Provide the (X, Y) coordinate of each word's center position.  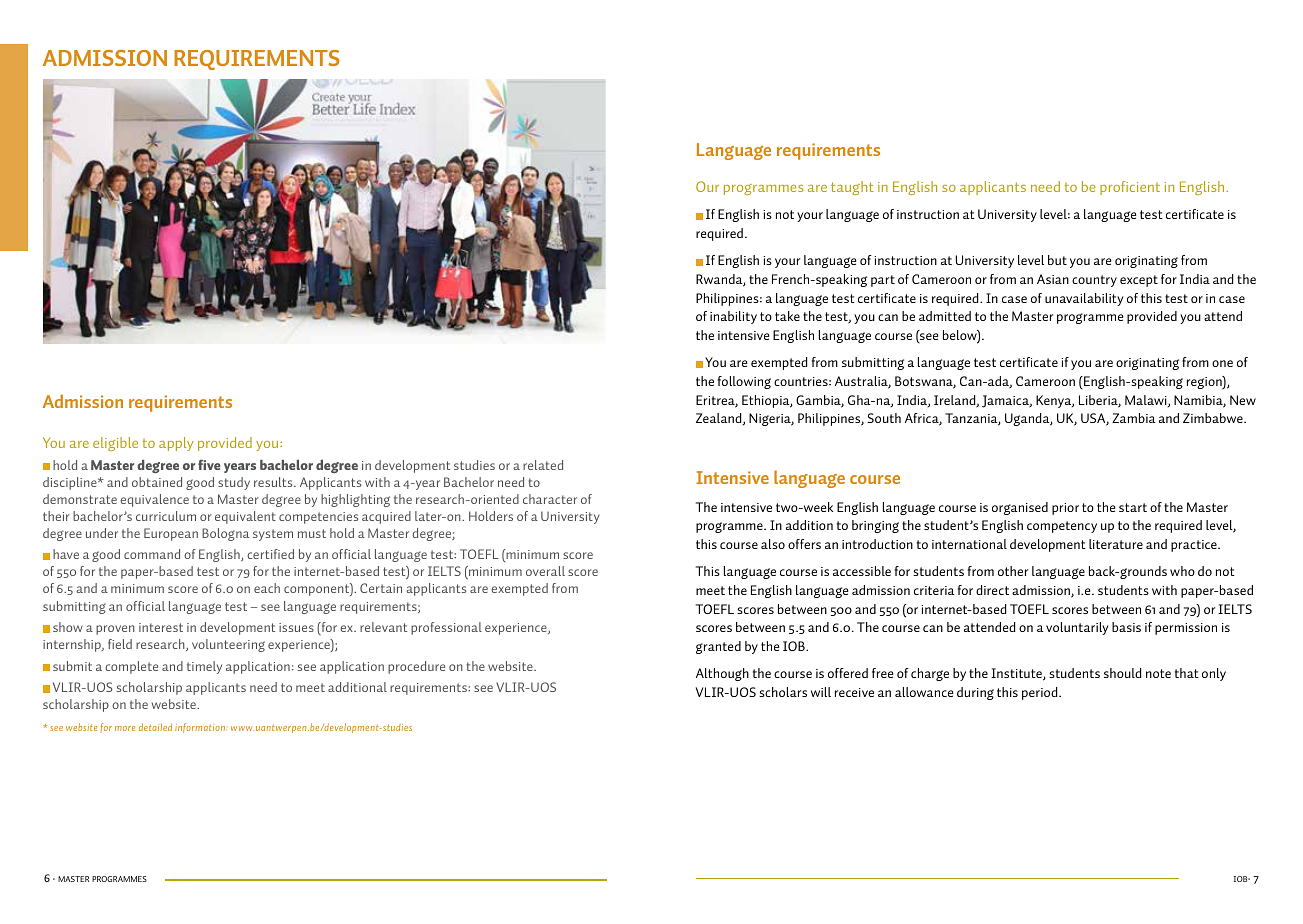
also (773, 544)
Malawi (1147, 401)
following (744, 382)
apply (176, 444)
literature (1116, 544)
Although (722, 674)
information (200, 728)
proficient (1130, 188)
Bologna (225, 534)
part (883, 281)
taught (852, 188)
